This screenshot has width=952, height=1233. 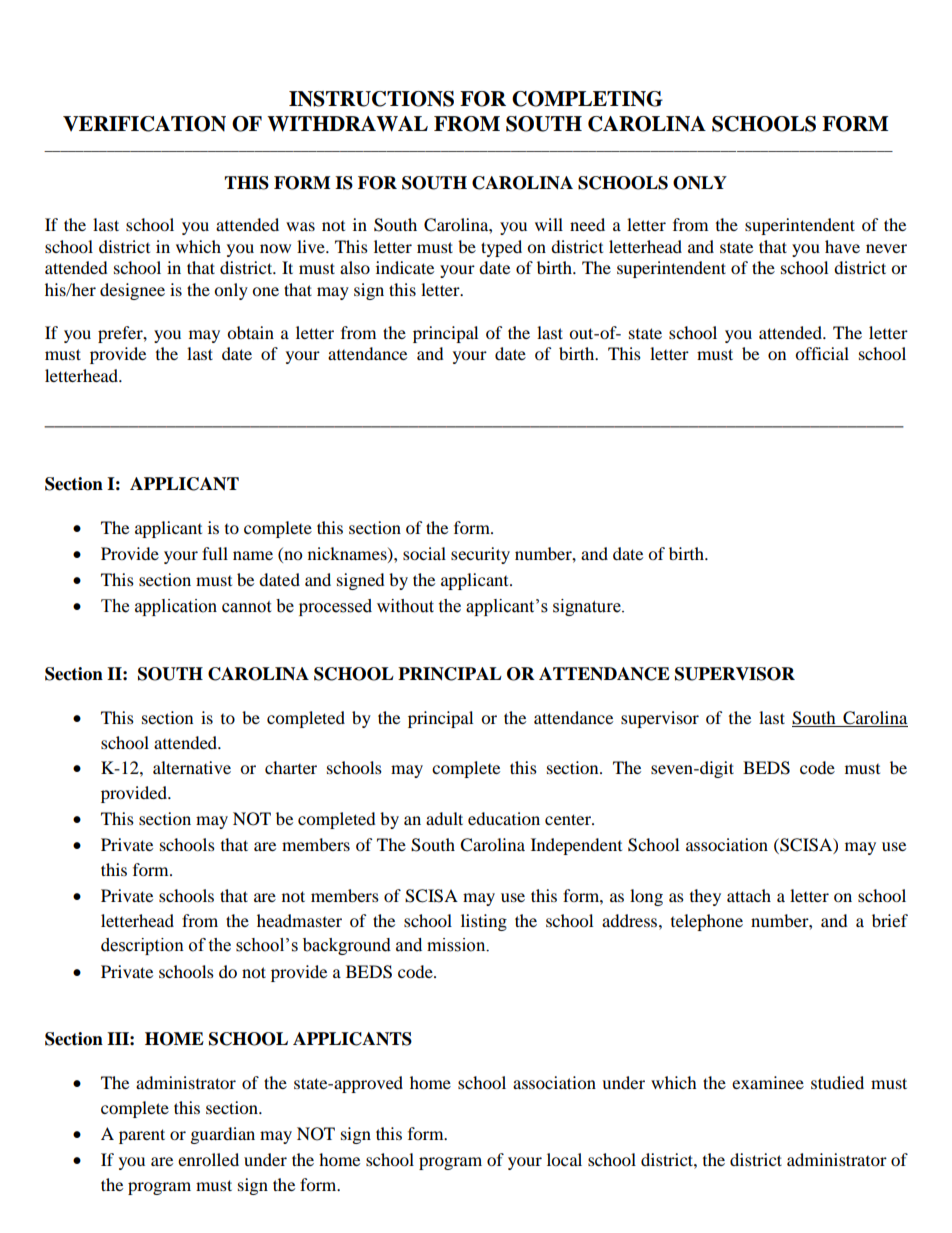 I want to click on have, so click(x=842, y=246).
